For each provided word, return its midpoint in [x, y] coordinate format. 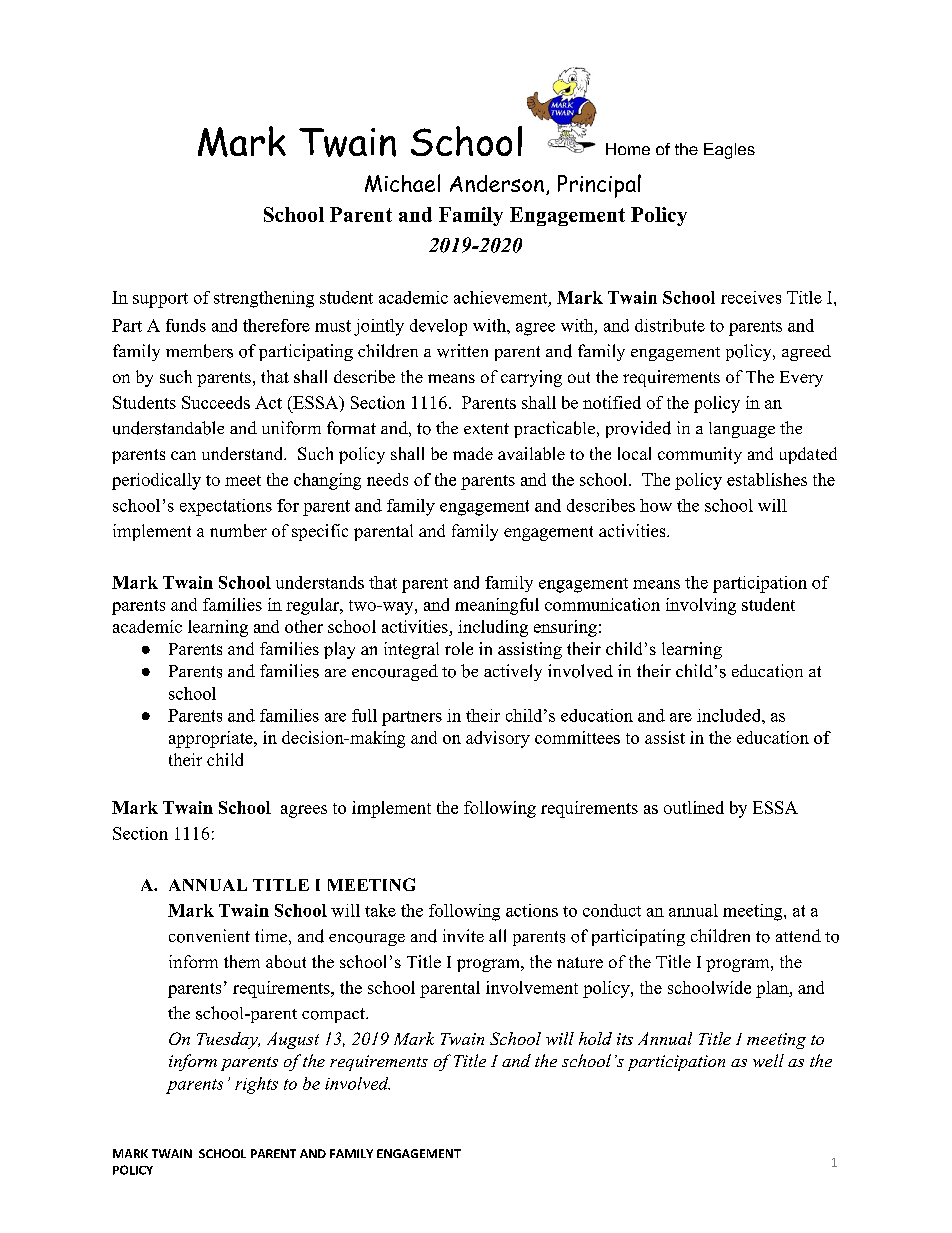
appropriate [212, 739]
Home [628, 149]
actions [532, 910]
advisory [498, 739]
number [238, 530]
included [730, 715]
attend [798, 935]
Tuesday [228, 1040]
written [462, 351]
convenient [209, 936]
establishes [767, 479]
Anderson [497, 183]
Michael [402, 183]
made [473, 453]
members [199, 351]
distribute [670, 325]
